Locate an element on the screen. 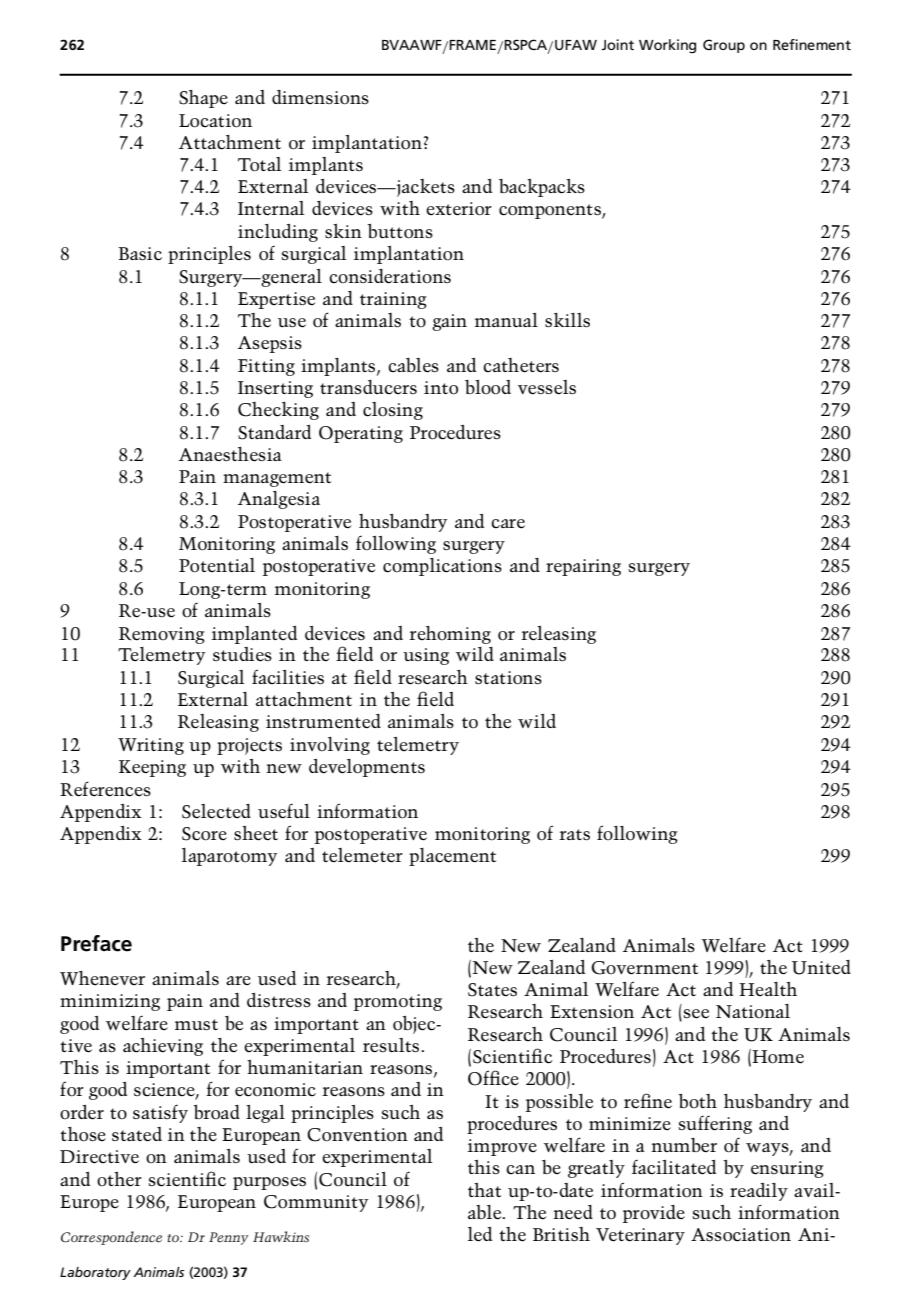  repairing is located at coordinates (583, 567).
